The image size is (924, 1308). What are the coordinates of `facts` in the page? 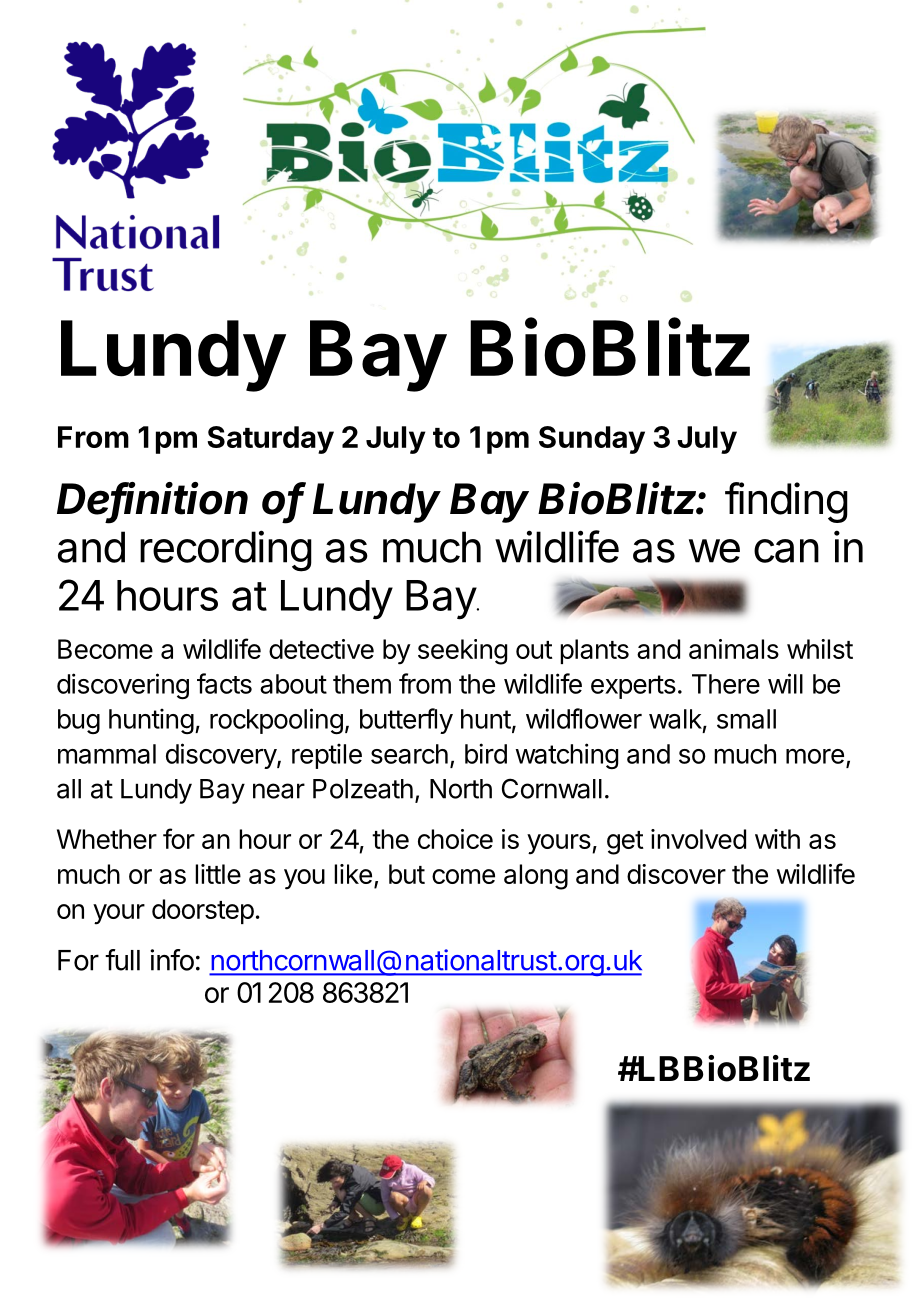 It's located at (224, 683).
